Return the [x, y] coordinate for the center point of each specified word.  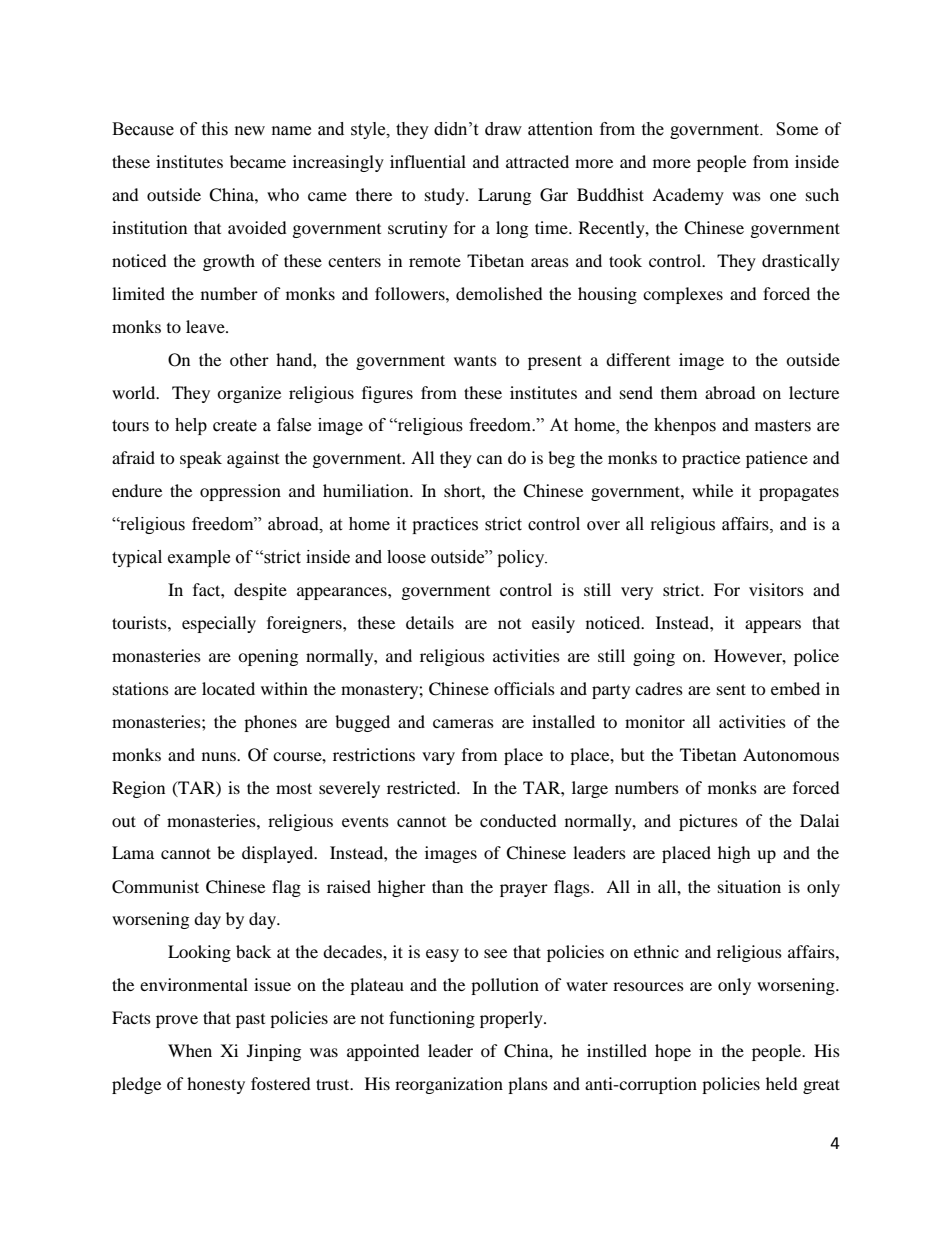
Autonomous [791, 754]
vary [438, 758]
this [214, 129]
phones [270, 723]
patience [777, 459]
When [190, 1050]
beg [561, 459]
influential [428, 161]
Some [797, 129]
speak [201, 459]
